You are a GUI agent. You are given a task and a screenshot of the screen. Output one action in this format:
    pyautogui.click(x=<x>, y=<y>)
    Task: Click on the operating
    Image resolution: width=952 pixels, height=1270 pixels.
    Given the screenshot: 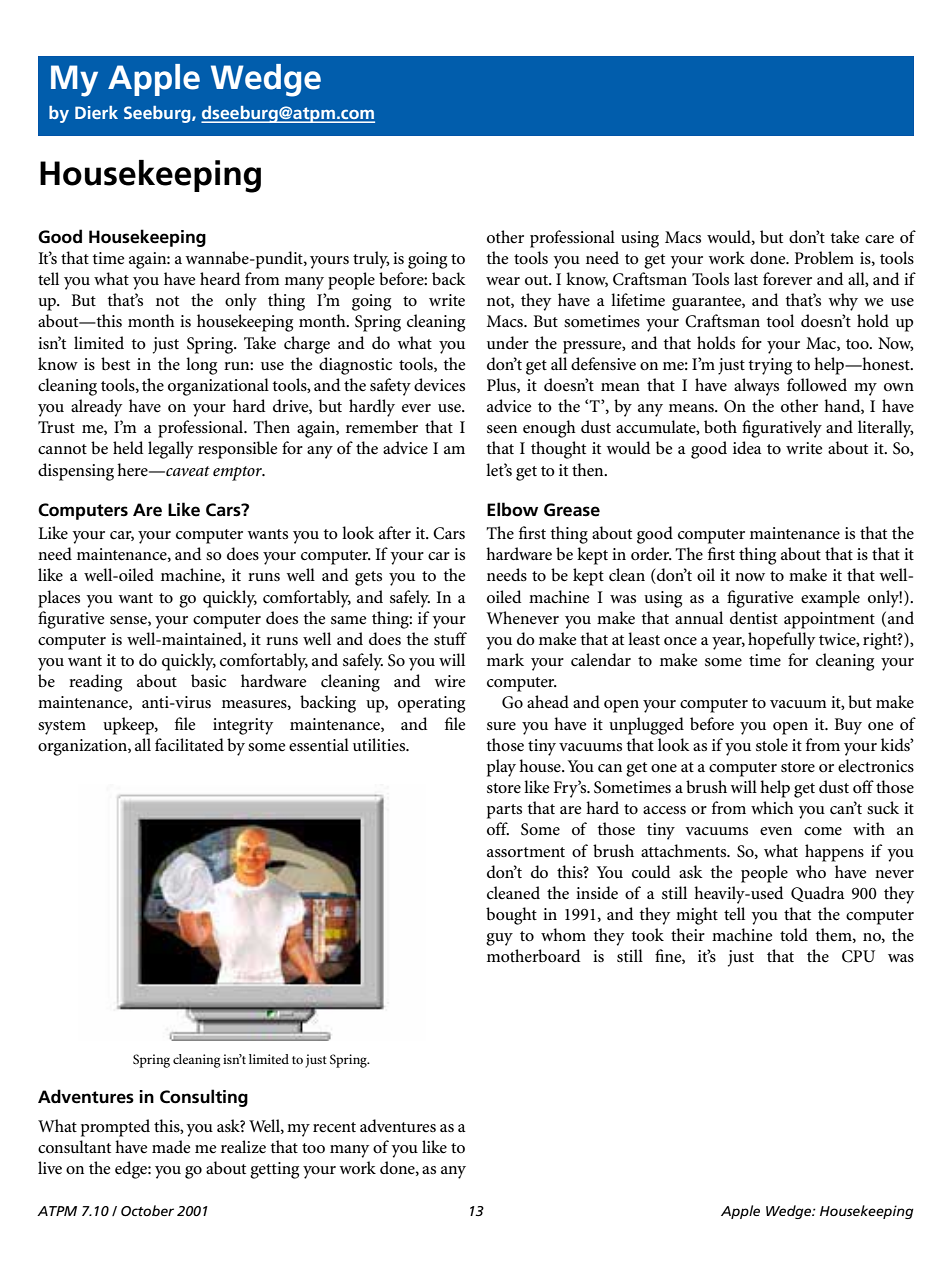 What is the action you would take?
    pyautogui.click(x=431, y=704)
